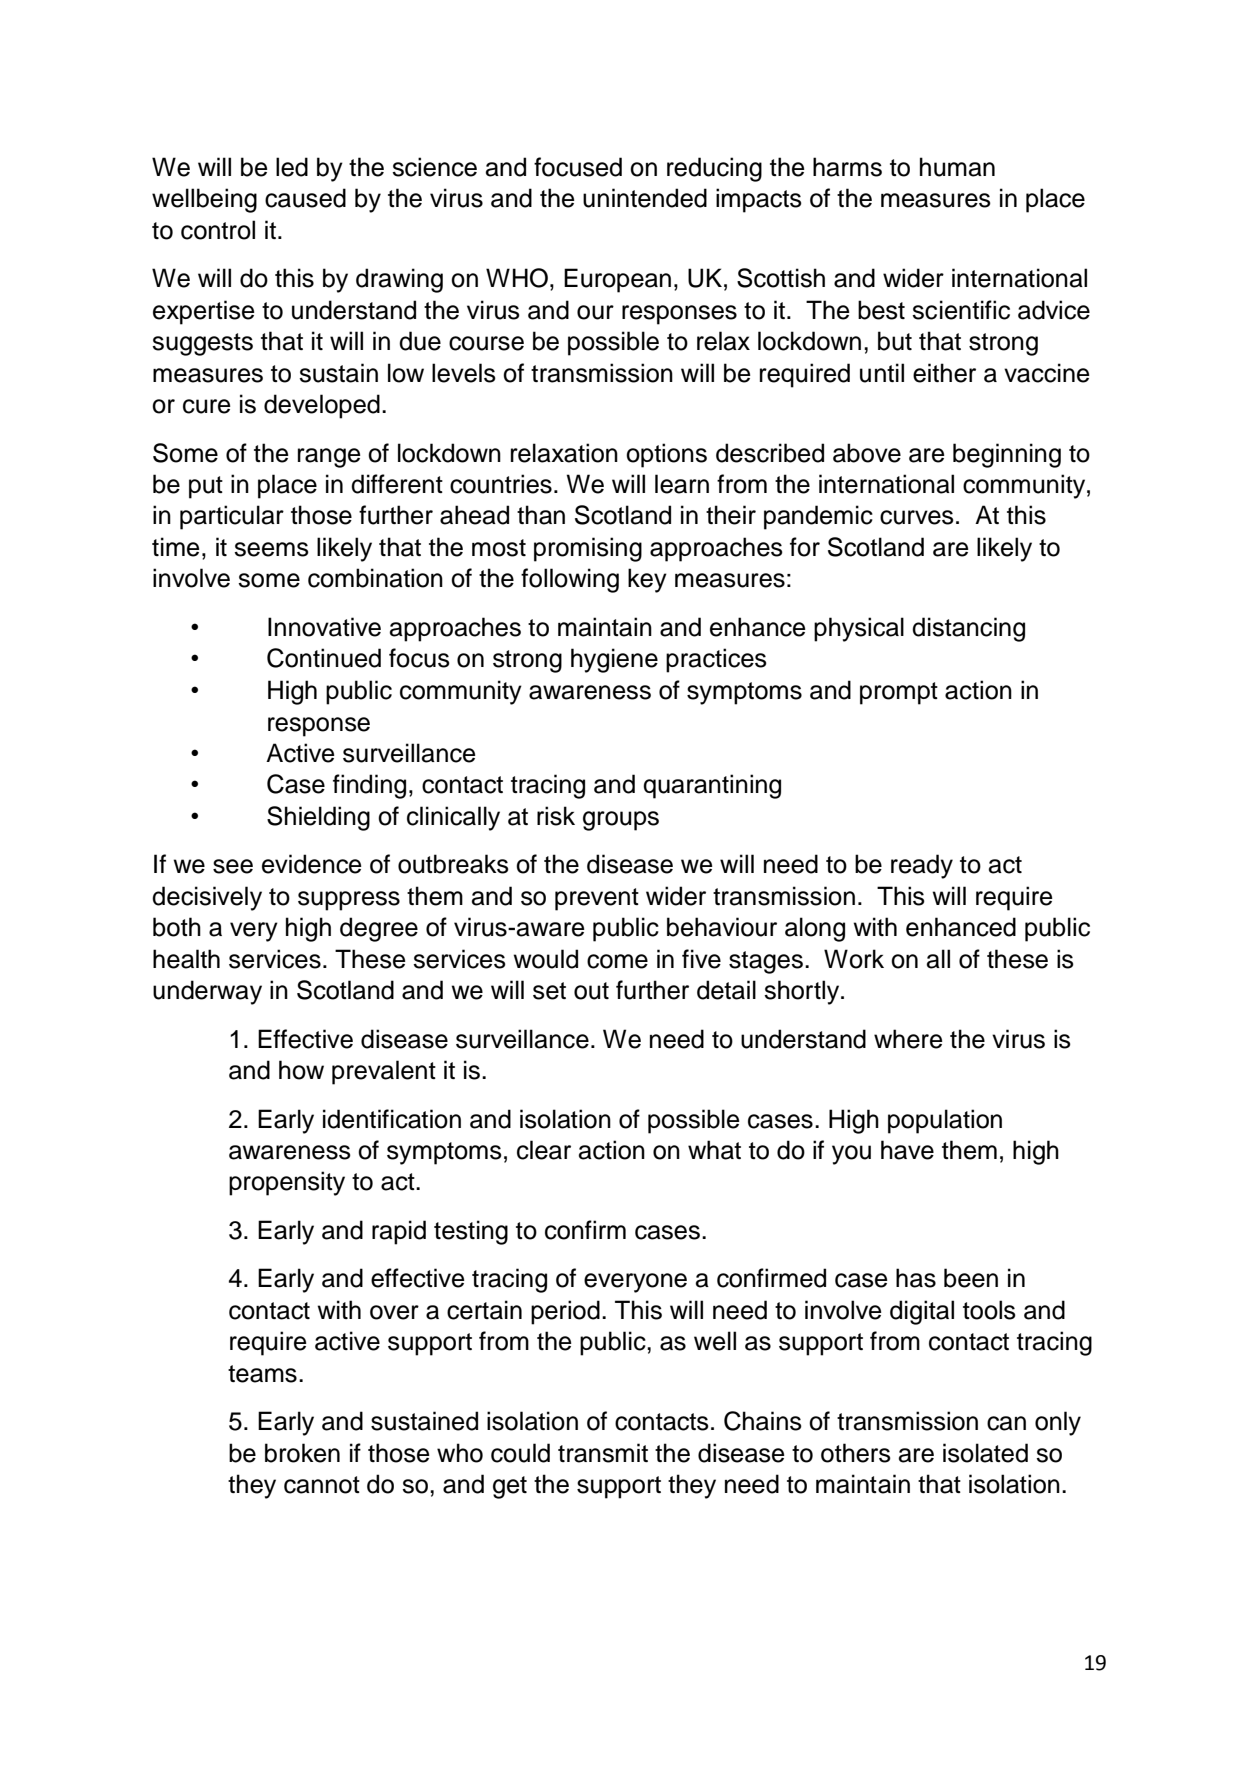 This document has width=1259, height=1780. Describe the element at coordinates (318, 818) in the document. I see `Shielding` at that location.
